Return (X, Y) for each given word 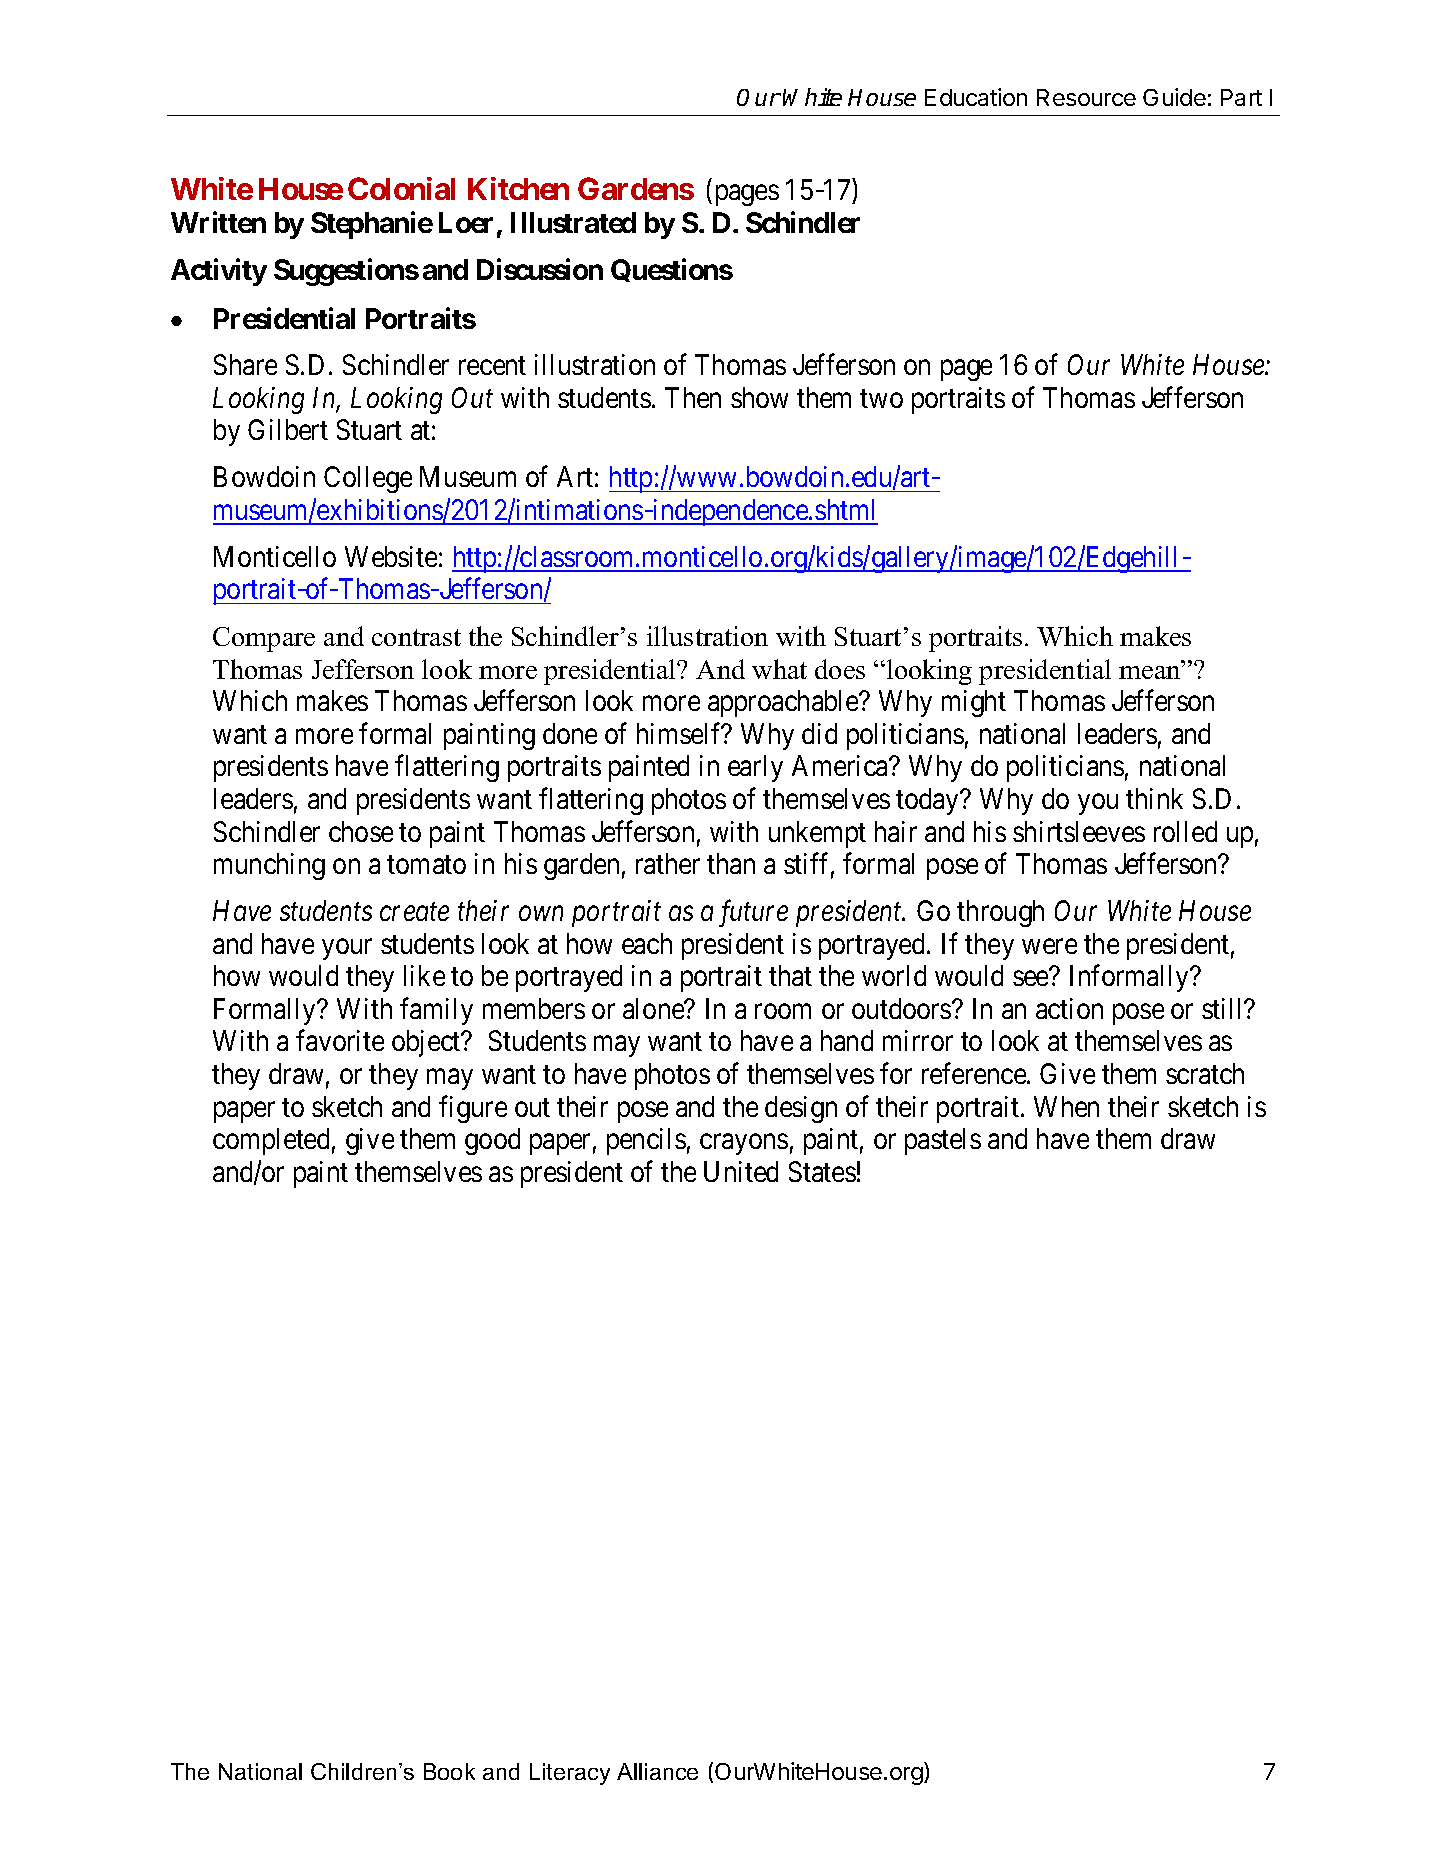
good (492, 1141)
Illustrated (573, 222)
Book (449, 1771)
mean (1151, 672)
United (741, 1171)
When (1066, 1106)
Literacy (570, 1774)
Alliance (657, 1771)
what (779, 669)
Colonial (401, 188)
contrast (416, 637)
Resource (1086, 97)
